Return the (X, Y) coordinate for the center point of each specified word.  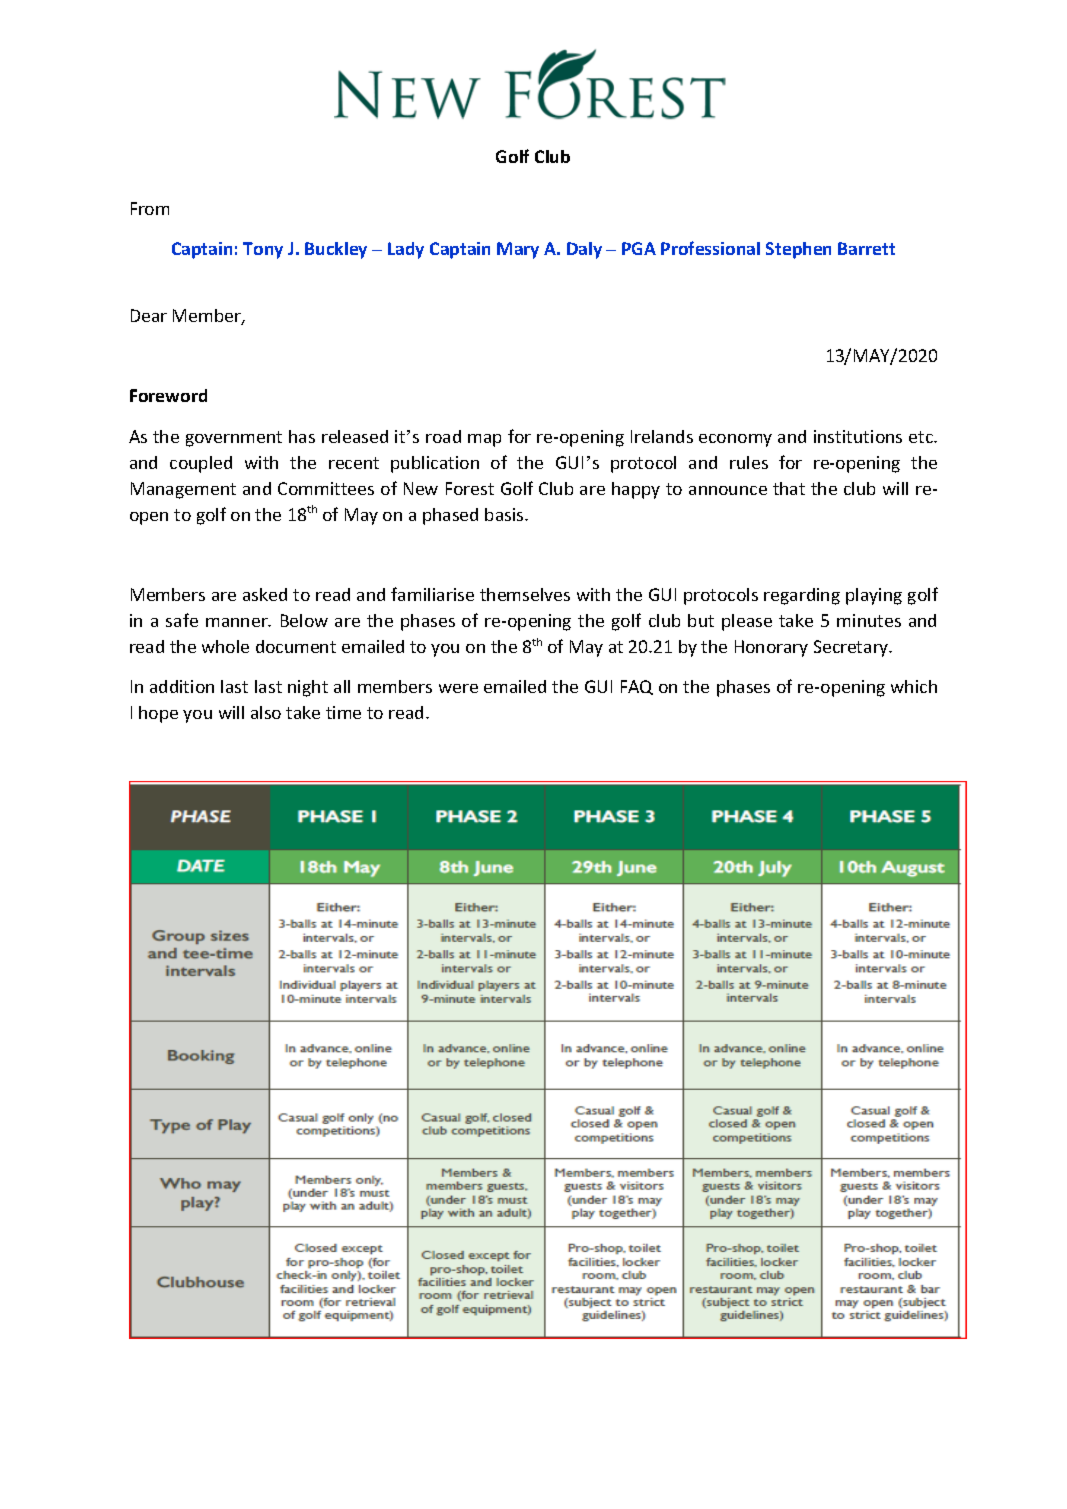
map (484, 440)
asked (265, 594)
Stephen (798, 250)
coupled (201, 464)
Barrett (866, 248)
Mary (518, 250)
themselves (525, 594)
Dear (149, 315)
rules (749, 462)
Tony (263, 250)
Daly (584, 250)
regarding (802, 596)
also (266, 712)
